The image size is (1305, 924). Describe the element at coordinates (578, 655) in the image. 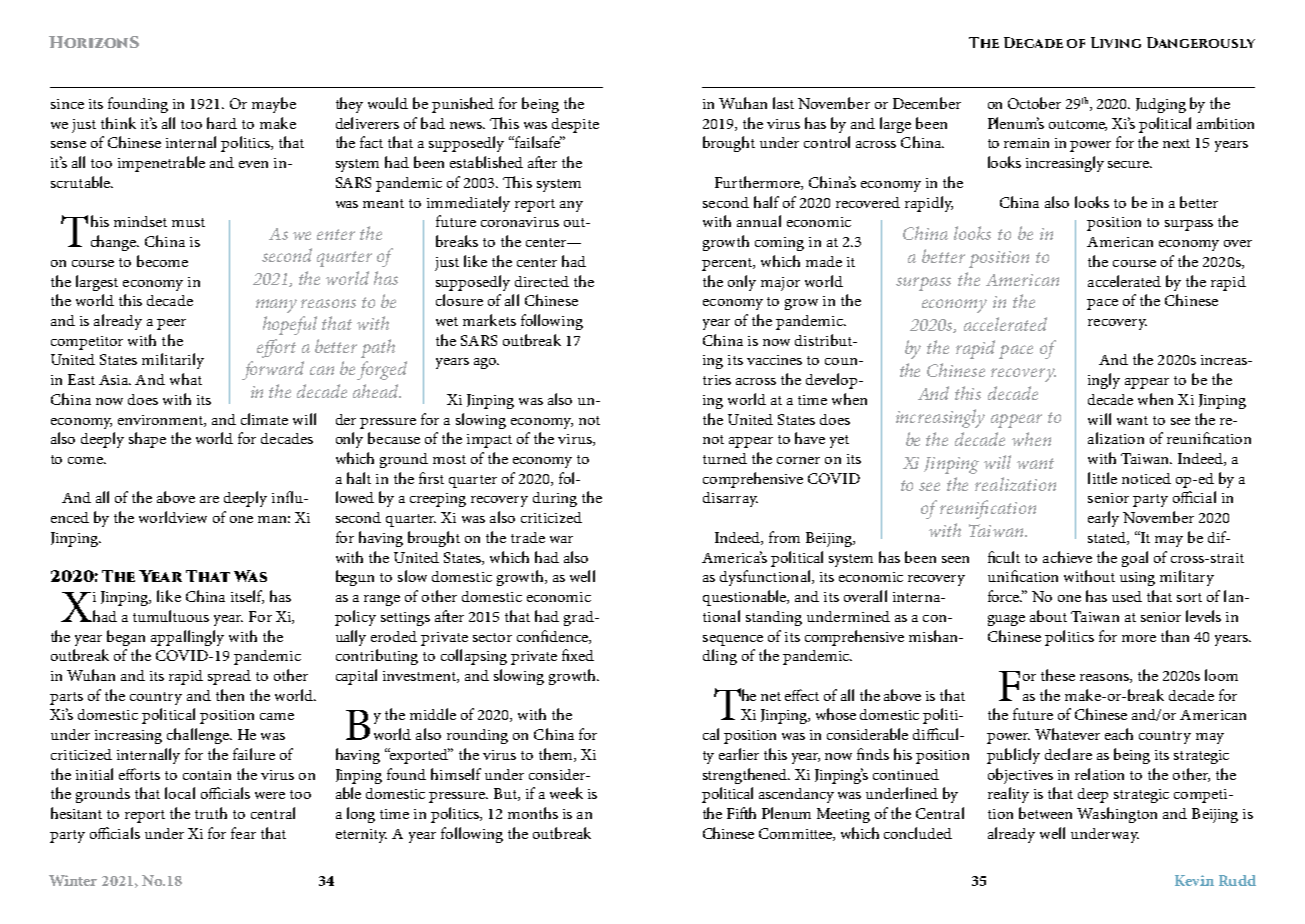

I see `fixed` at that location.
